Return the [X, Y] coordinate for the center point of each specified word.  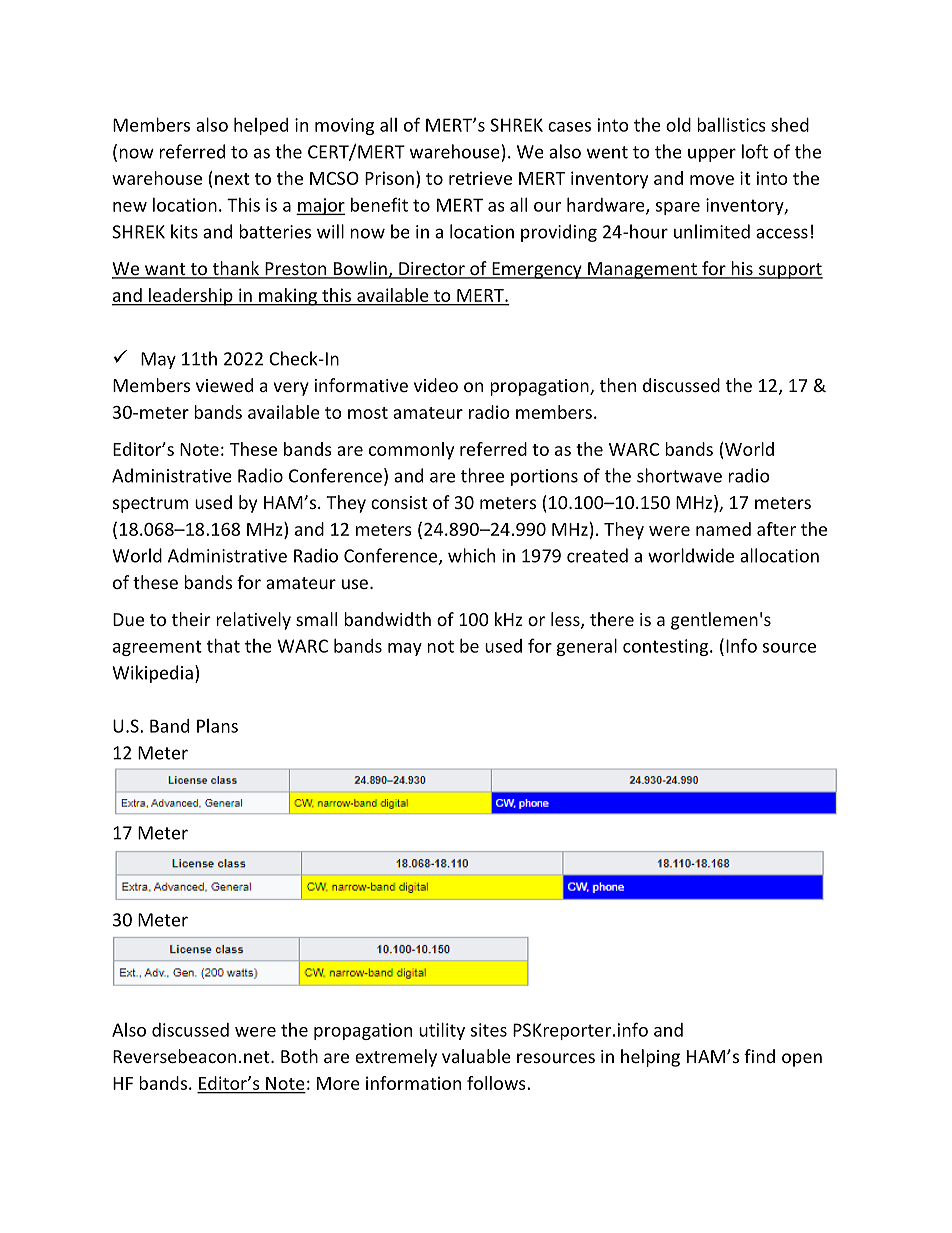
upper [712, 155]
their [191, 619]
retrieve [480, 178]
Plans [217, 726]
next [232, 179]
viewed [224, 385]
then [618, 385]
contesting [667, 647]
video [436, 385]
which [471, 555]
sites [489, 1030]
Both [299, 1056]
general [586, 647]
